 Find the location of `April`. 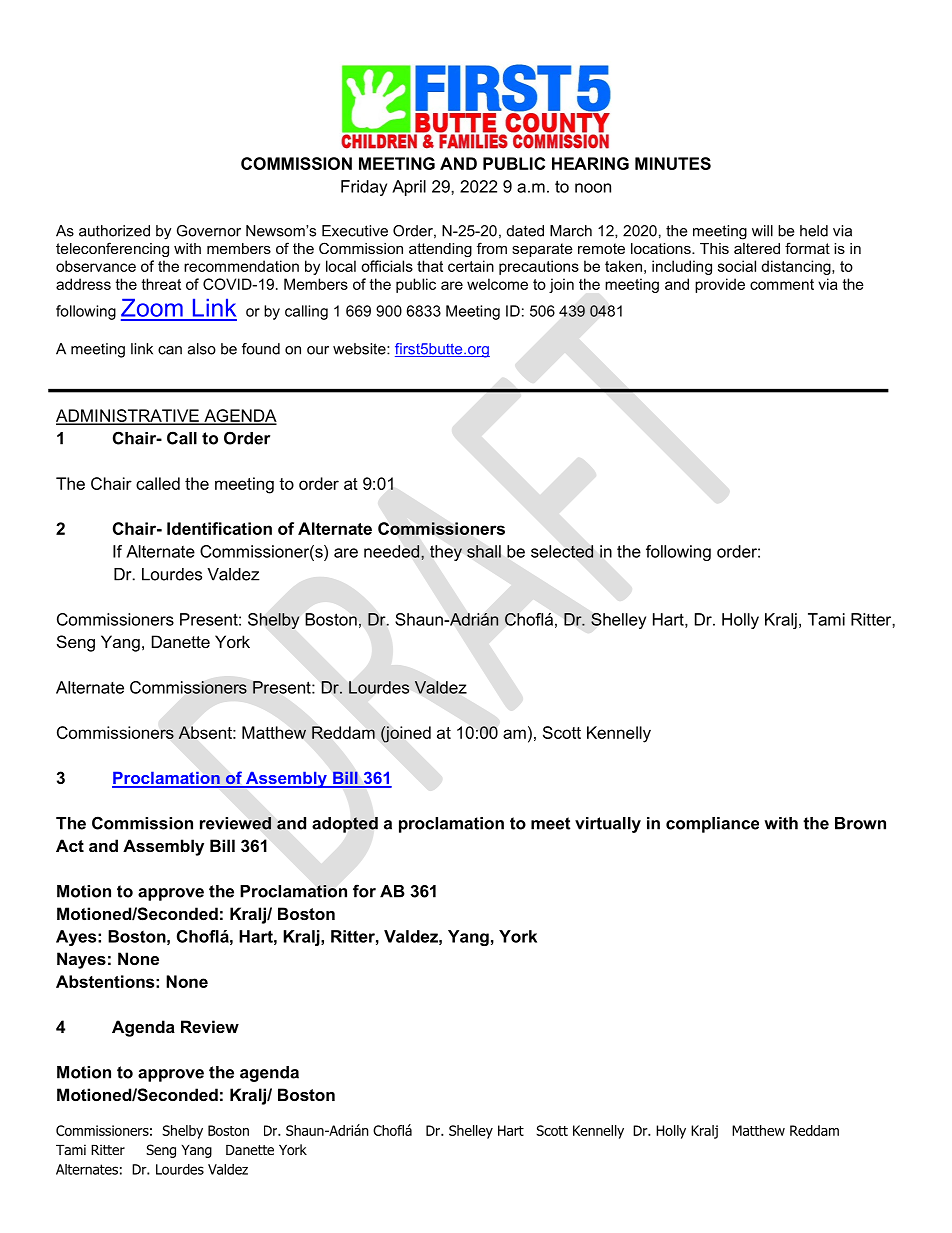

April is located at coordinates (409, 188).
